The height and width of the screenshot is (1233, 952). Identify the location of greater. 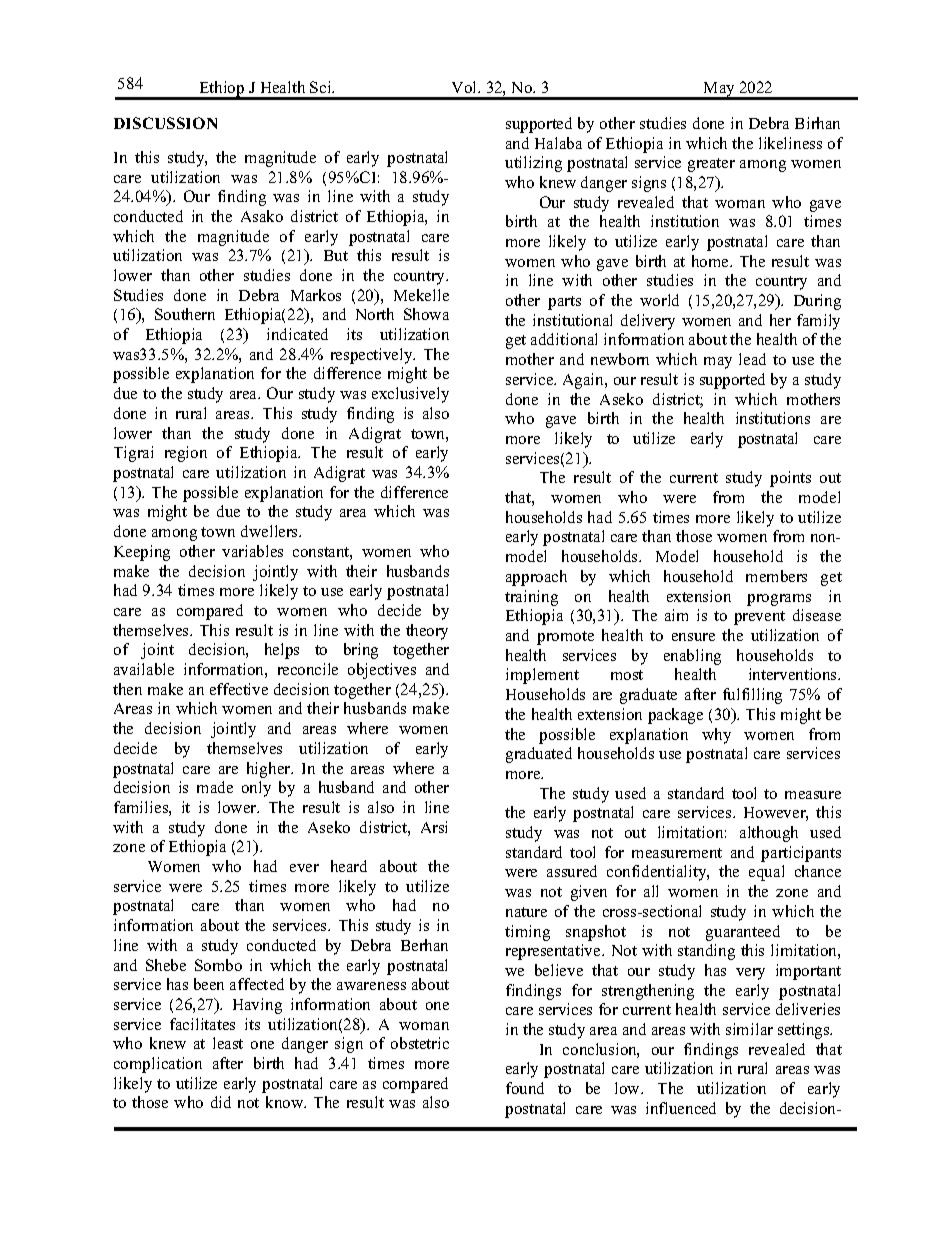
(711, 165).
